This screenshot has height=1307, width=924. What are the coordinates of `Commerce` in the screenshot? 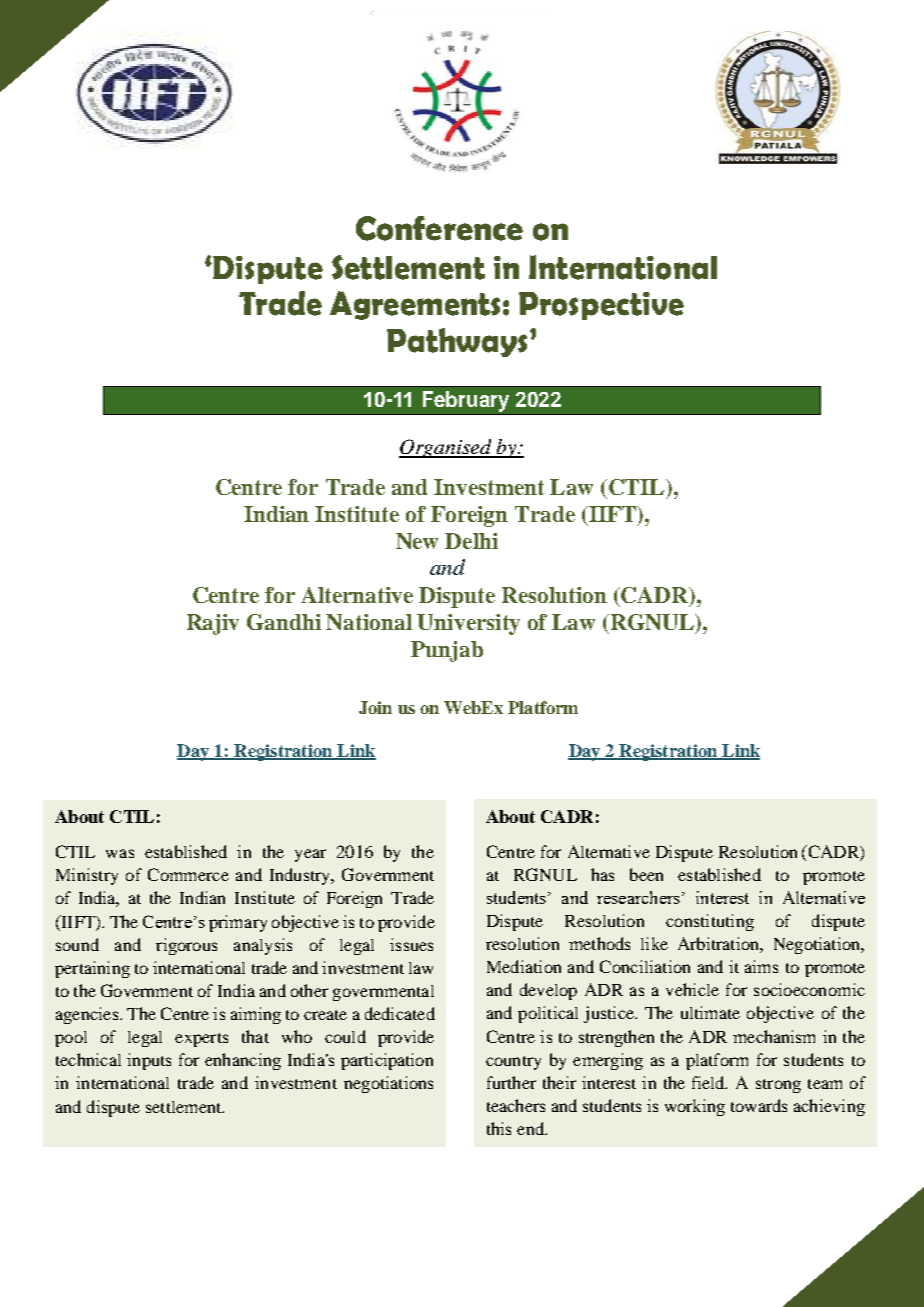 It's located at (188, 874).
